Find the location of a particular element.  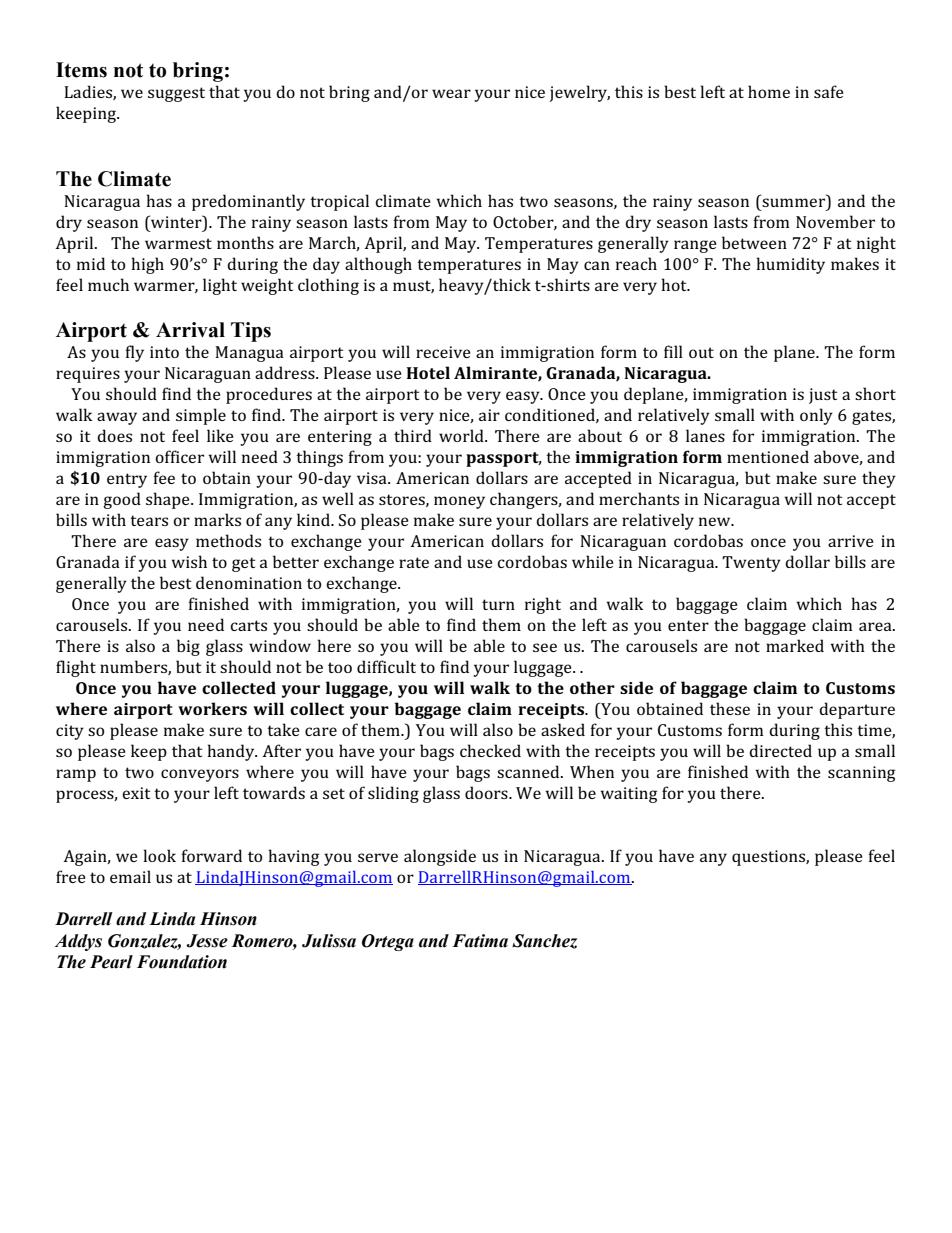

wear is located at coordinates (451, 93).
